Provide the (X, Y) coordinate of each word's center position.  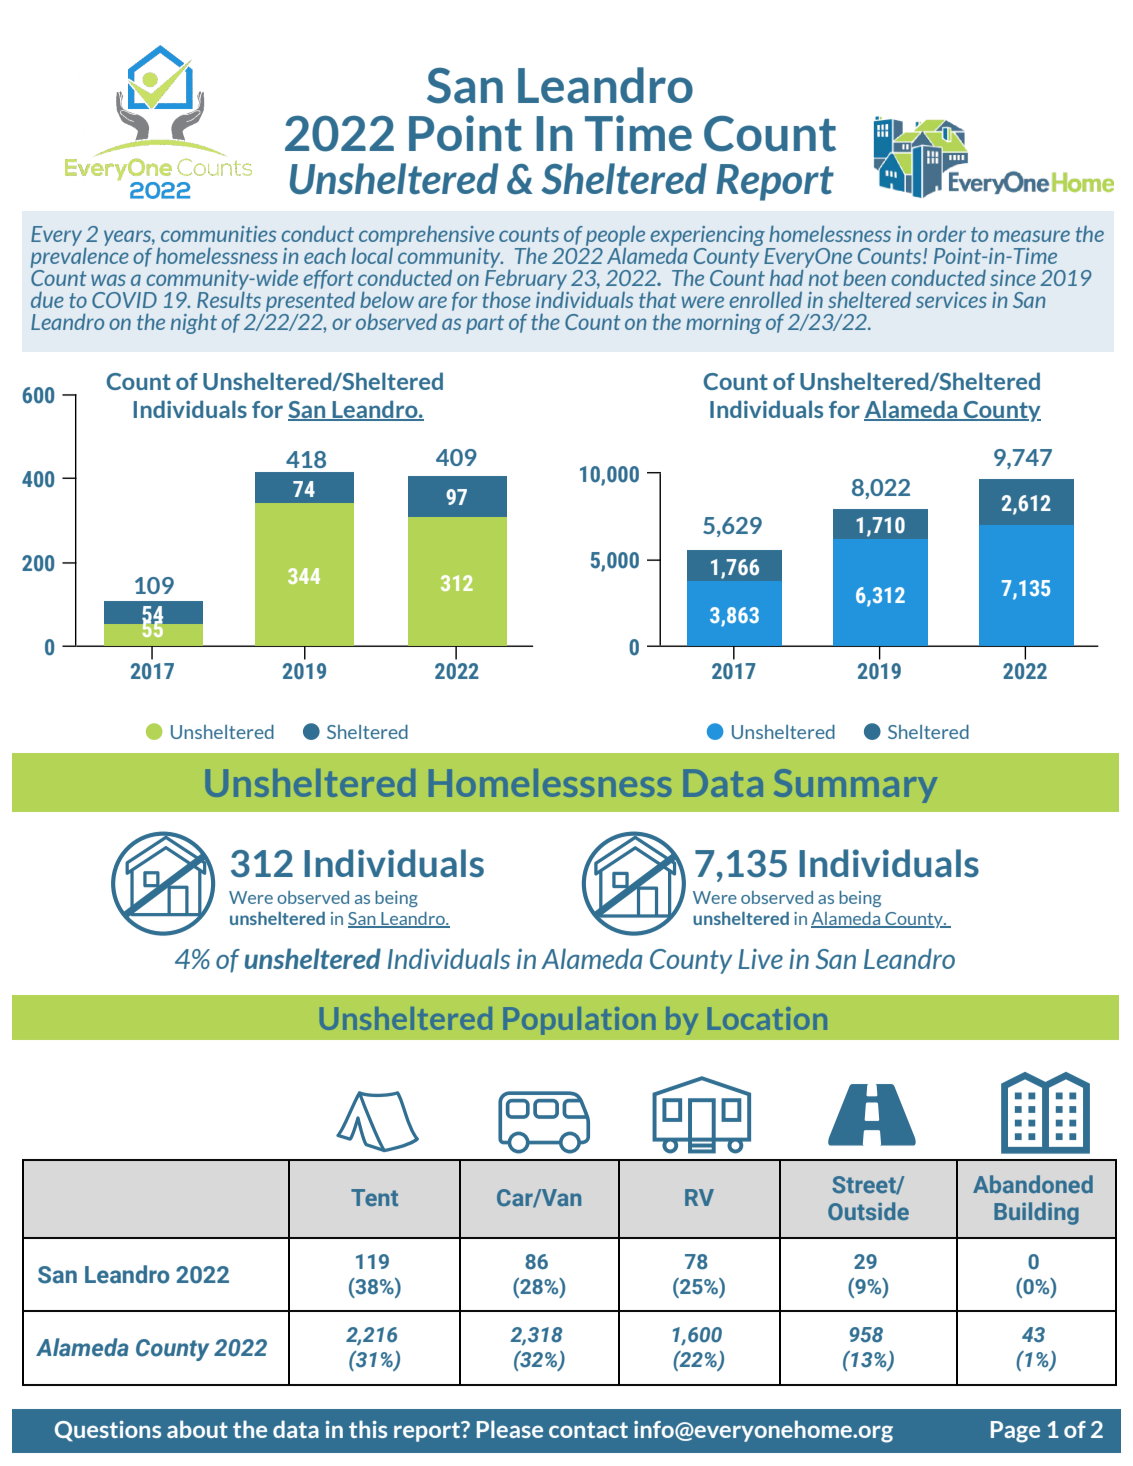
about (197, 1429)
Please (510, 1429)
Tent (374, 1197)
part (485, 324)
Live (760, 959)
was (108, 280)
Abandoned (1033, 1184)
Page (1015, 1432)
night (194, 324)
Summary (855, 786)
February (526, 278)
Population (579, 1021)
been (864, 278)
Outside (868, 1211)
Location (767, 1018)
